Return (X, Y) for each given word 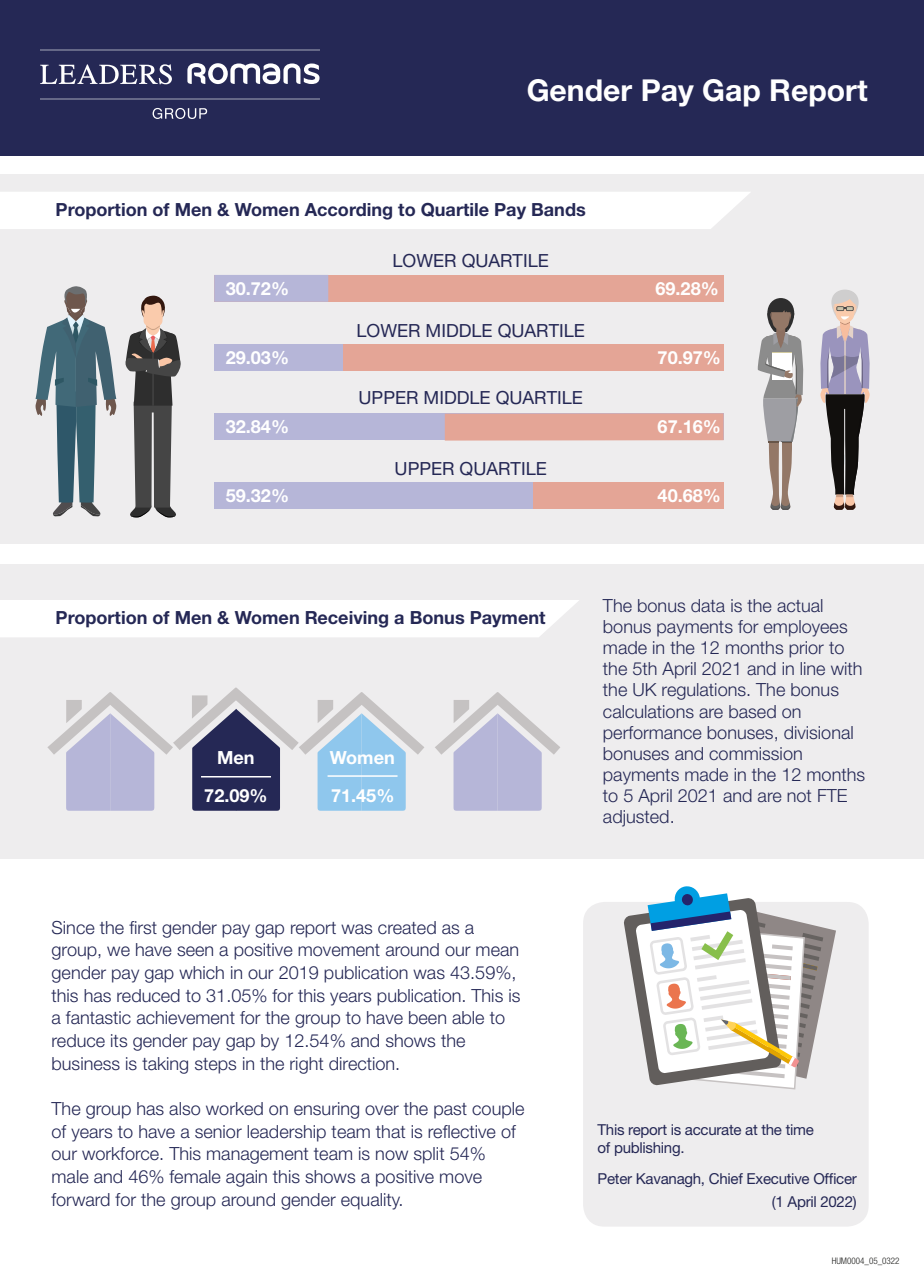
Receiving (347, 619)
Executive (778, 1178)
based (752, 712)
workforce (121, 1154)
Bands (559, 209)
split (429, 1155)
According (348, 211)
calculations (648, 711)
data (708, 605)
